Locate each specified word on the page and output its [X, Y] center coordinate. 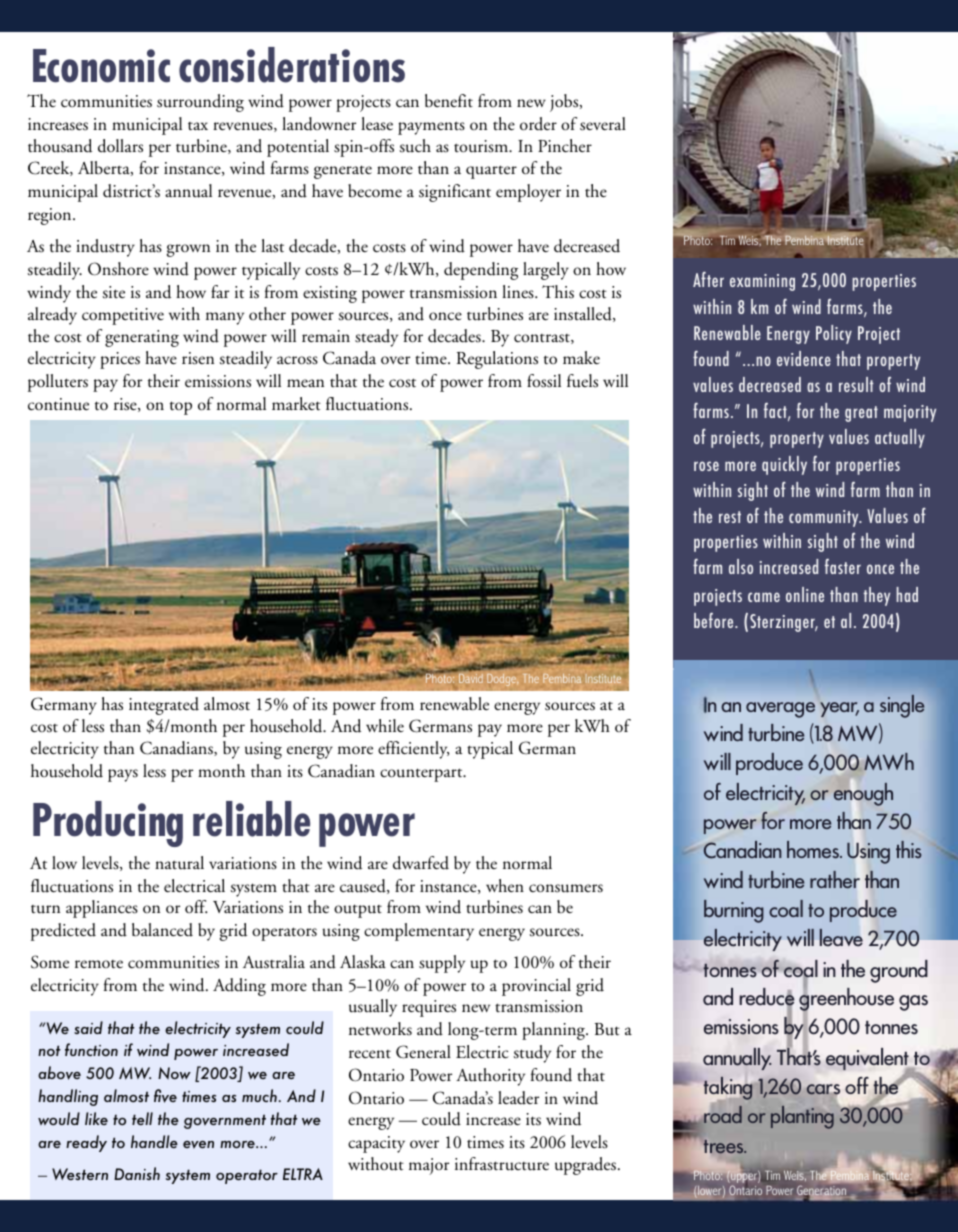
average [780, 710]
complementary [419, 932]
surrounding [200, 103]
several [603, 124]
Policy [834, 334]
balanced [162, 930]
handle [154, 1141]
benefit [449, 101]
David [471, 678]
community [825, 518]
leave [841, 937]
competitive [123, 316]
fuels [582, 381]
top [181, 408]
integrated [164, 706]
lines [519, 292]
